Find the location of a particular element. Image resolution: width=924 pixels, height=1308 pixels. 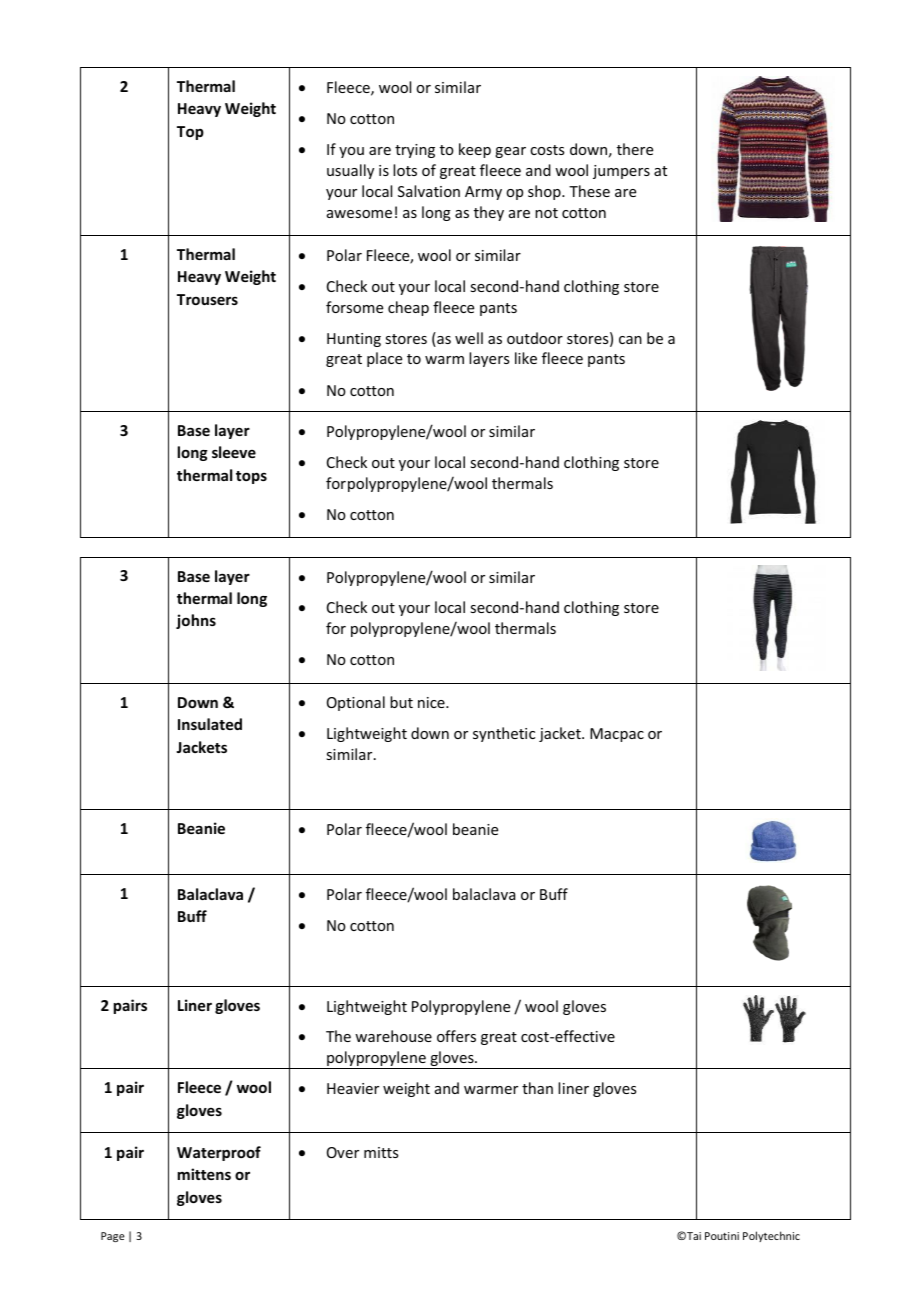

nice is located at coordinates (432, 702).
